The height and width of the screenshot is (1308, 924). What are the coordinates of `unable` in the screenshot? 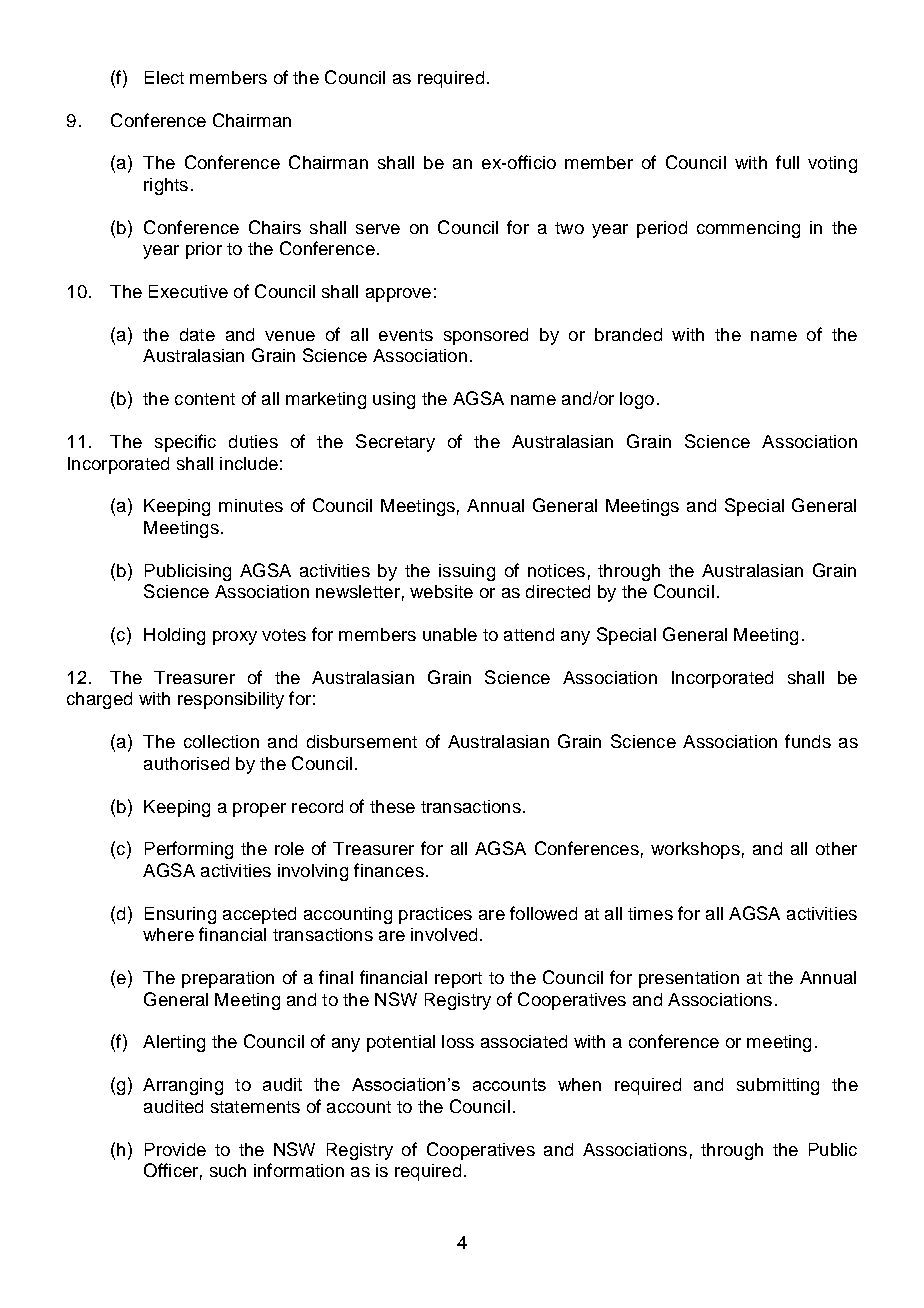 It's located at (450, 634).
